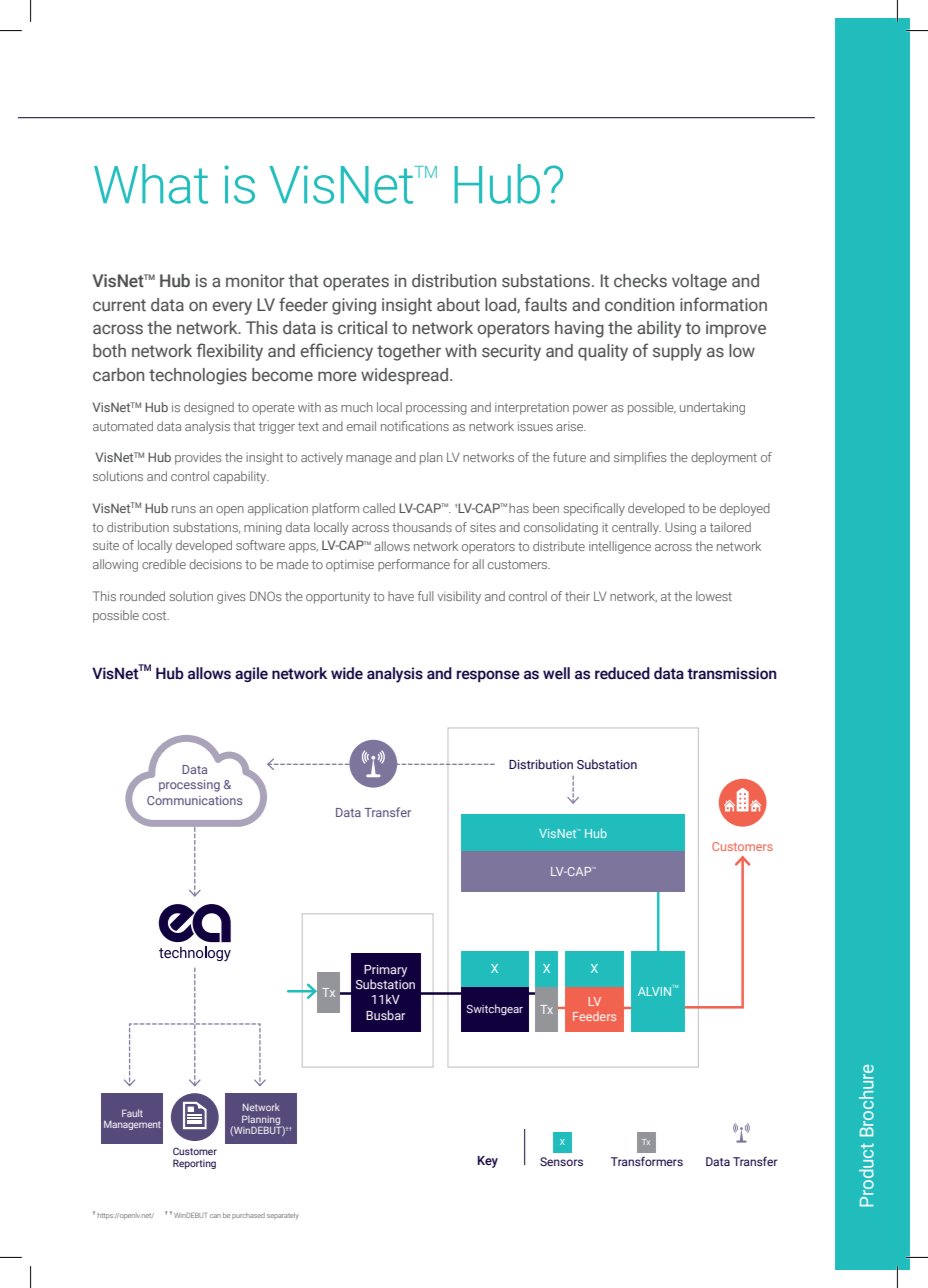 Image resolution: width=928 pixels, height=1288 pixels. Describe the element at coordinates (488, 676) in the screenshot. I see `response` at that location.
